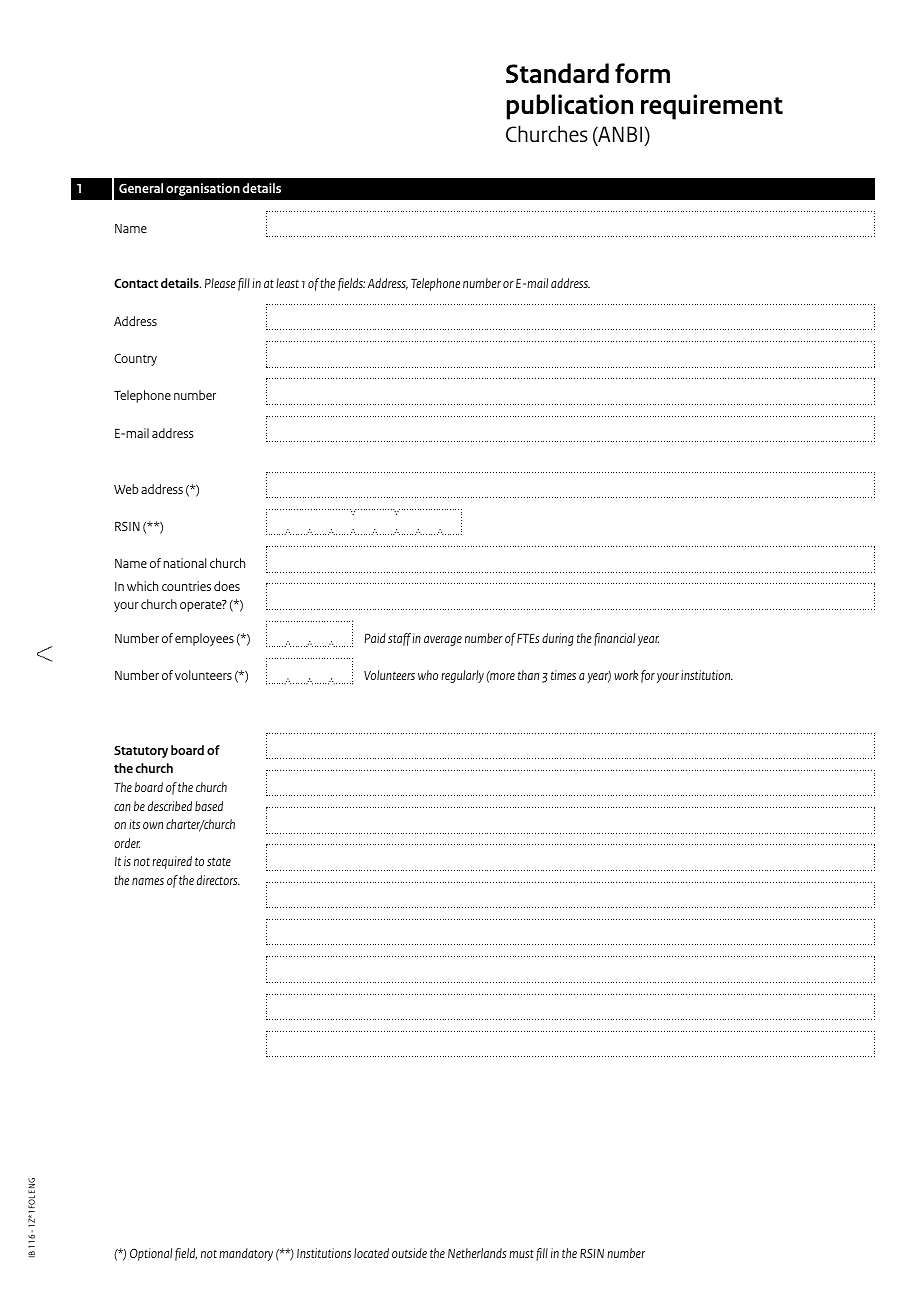  What do you see at coordinates (563, 675) in the document?
I see `times` at bounding box center [563, 675].
